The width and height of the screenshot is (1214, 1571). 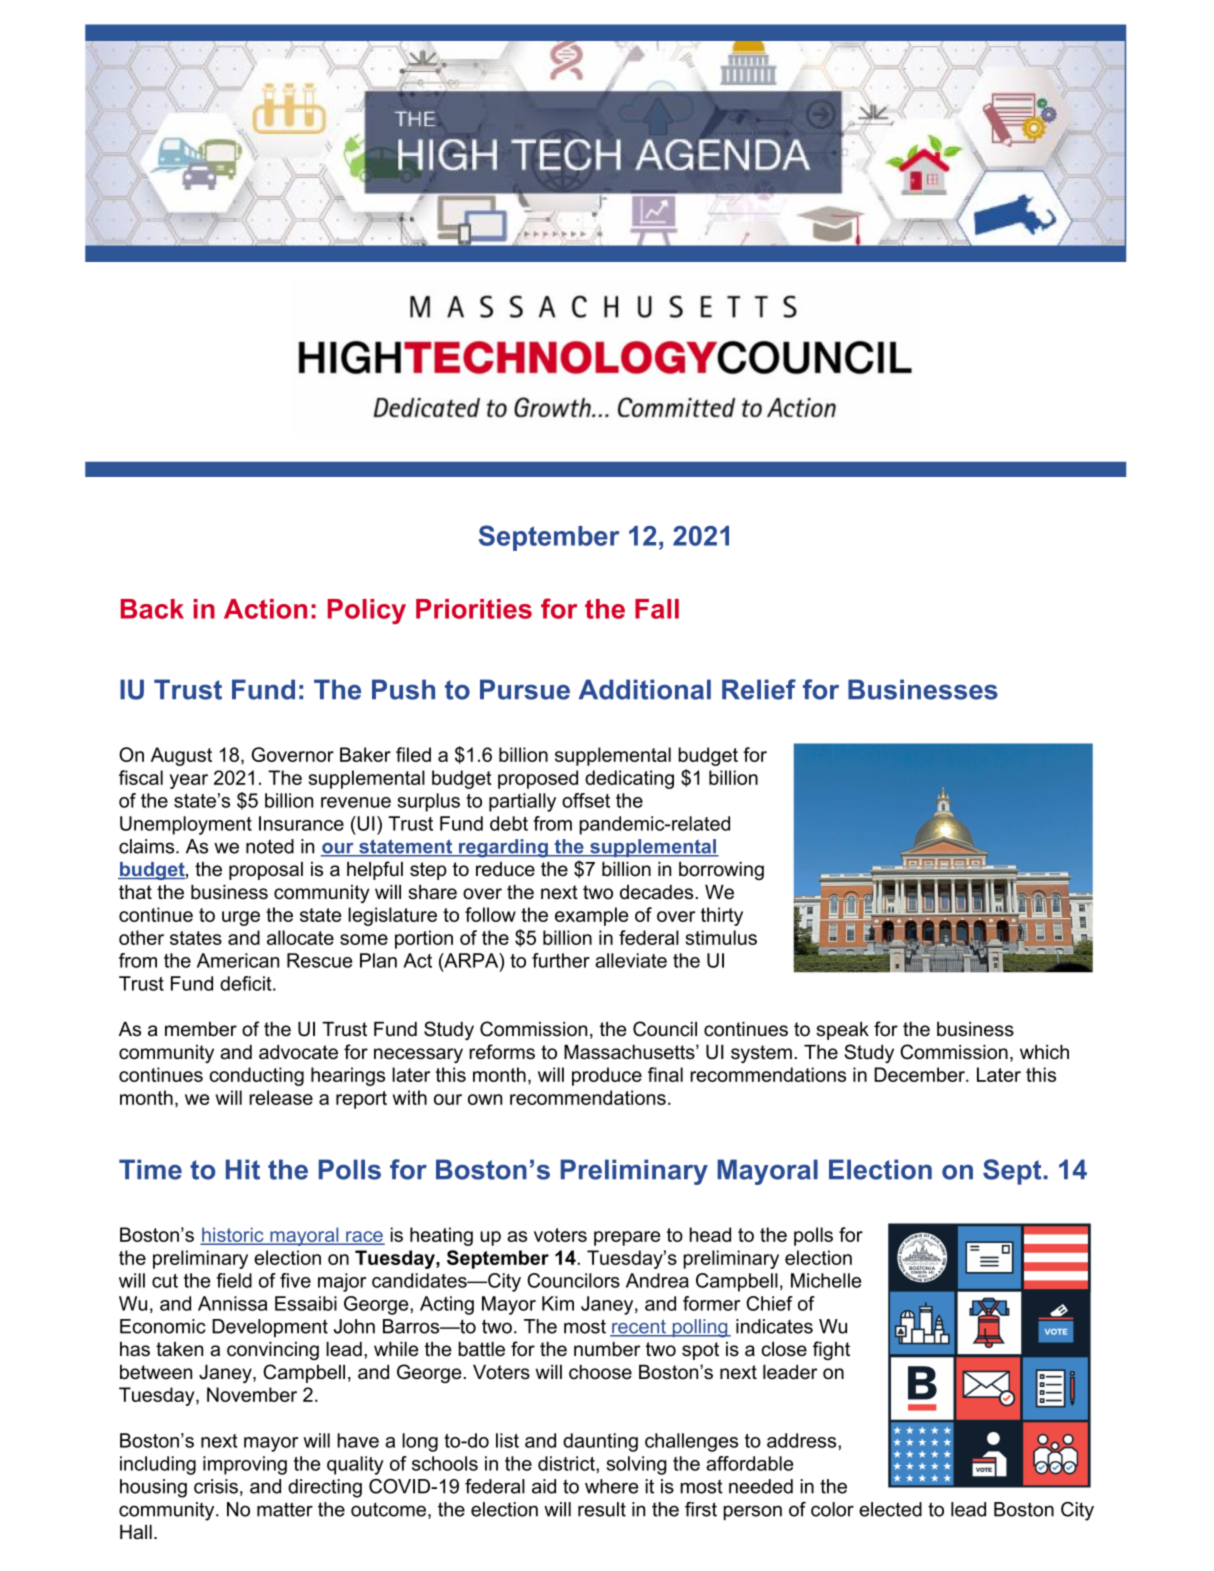 I want to click on elected, so click(x=890, y=1509).
